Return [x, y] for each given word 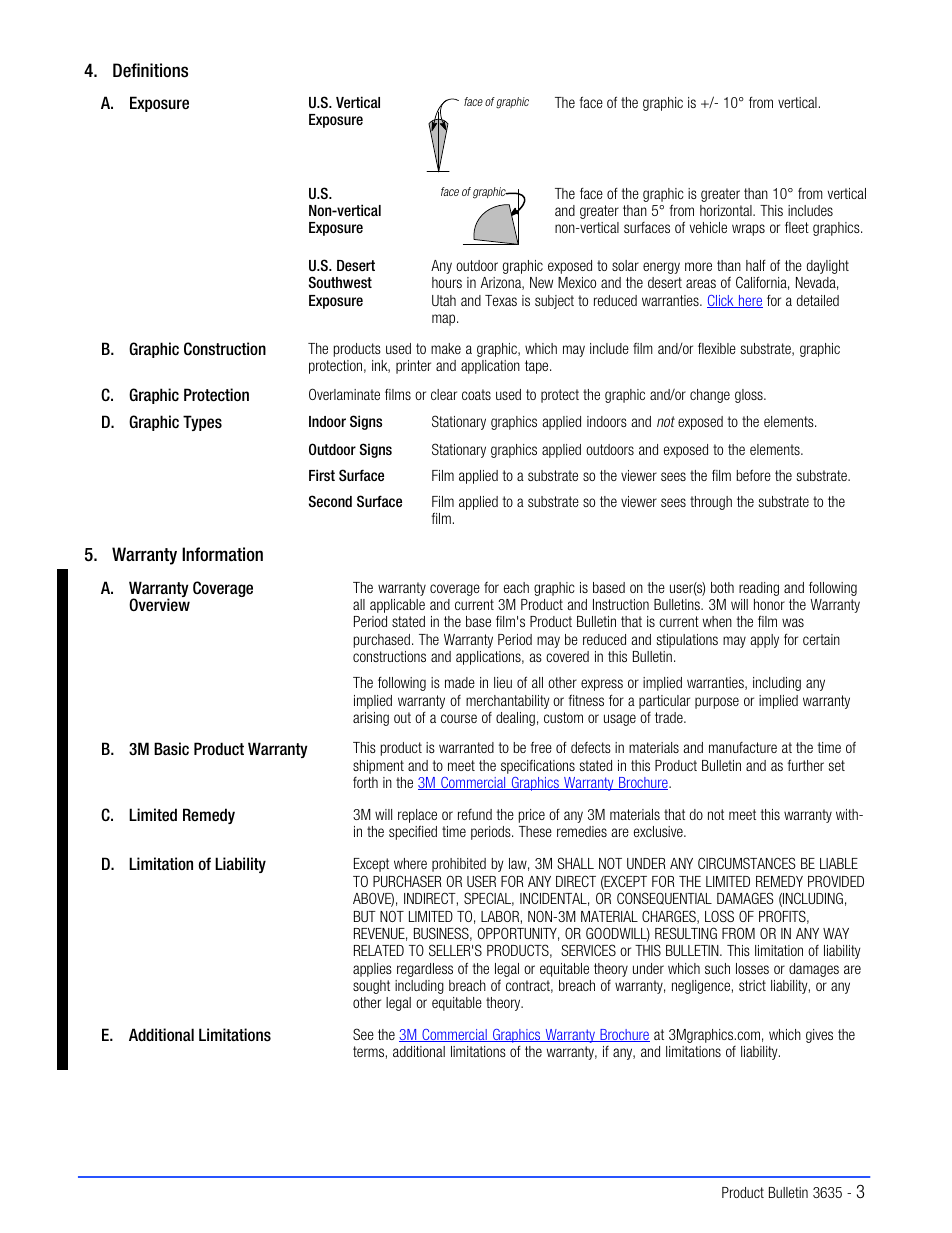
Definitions [150, 70]
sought [371, 987]
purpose [717, 703]
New [541, 282]
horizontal [727, 210]
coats [476, 394]
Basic [171, 749]
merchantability [508, 702]
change [710, 396]
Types [202, 423]
